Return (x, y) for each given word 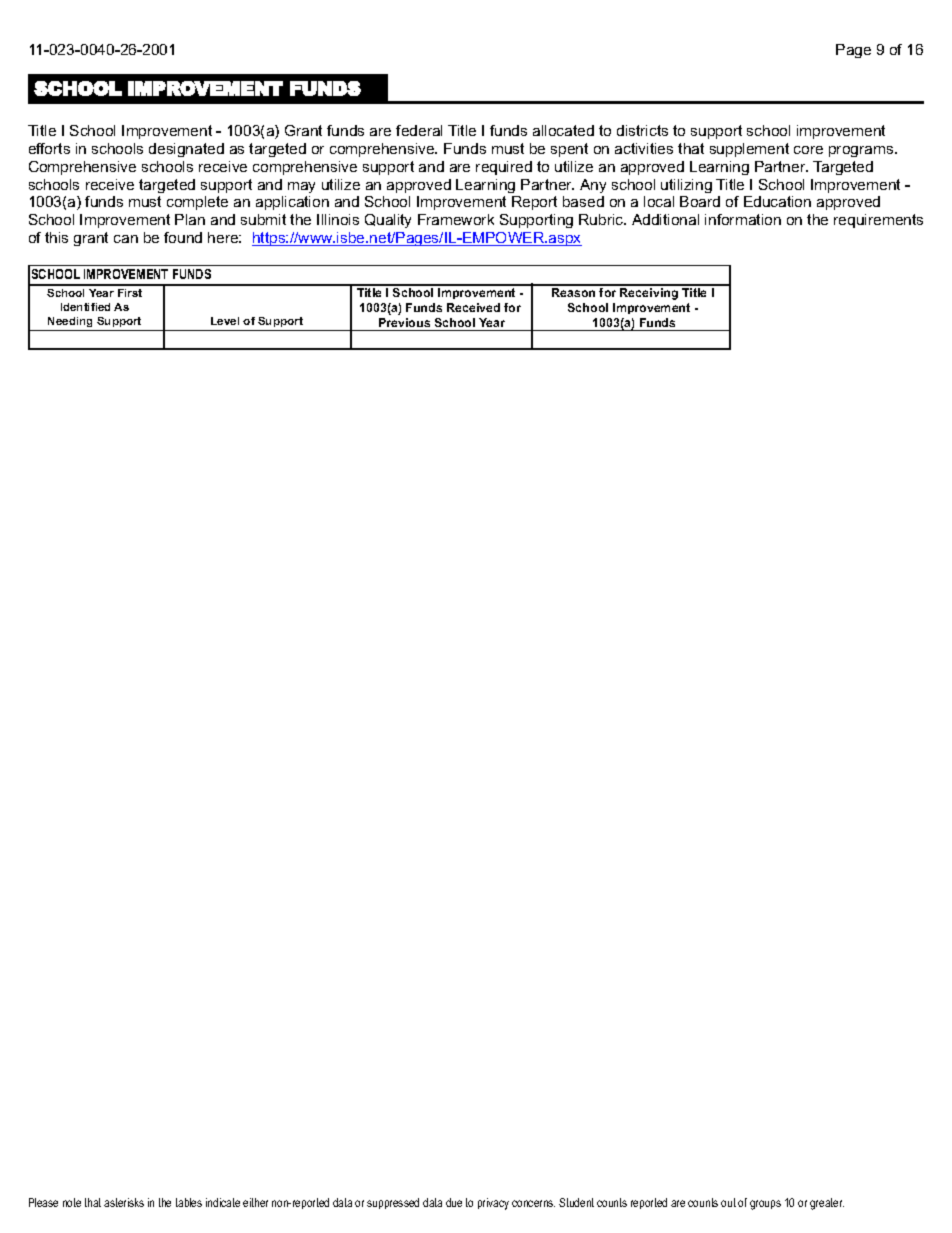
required (504, 168)
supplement (749, 150)
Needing (70, 322)
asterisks (124, 1202)
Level (225, 321)
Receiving (649, 294)
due (454, 1202)
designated (186, 150)
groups (765, 1205)
